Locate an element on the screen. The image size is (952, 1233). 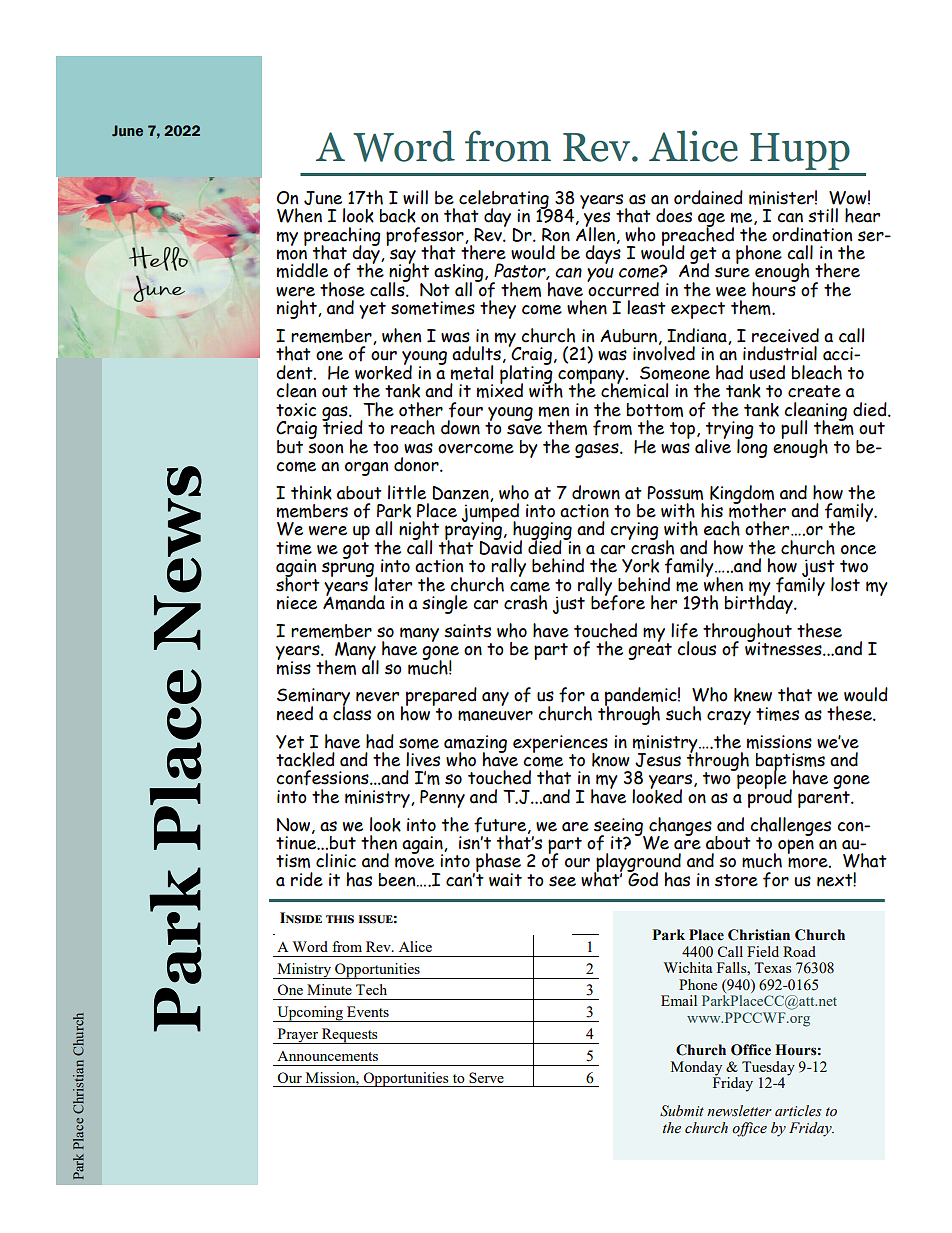
back is located at coordinates (398, 216).
